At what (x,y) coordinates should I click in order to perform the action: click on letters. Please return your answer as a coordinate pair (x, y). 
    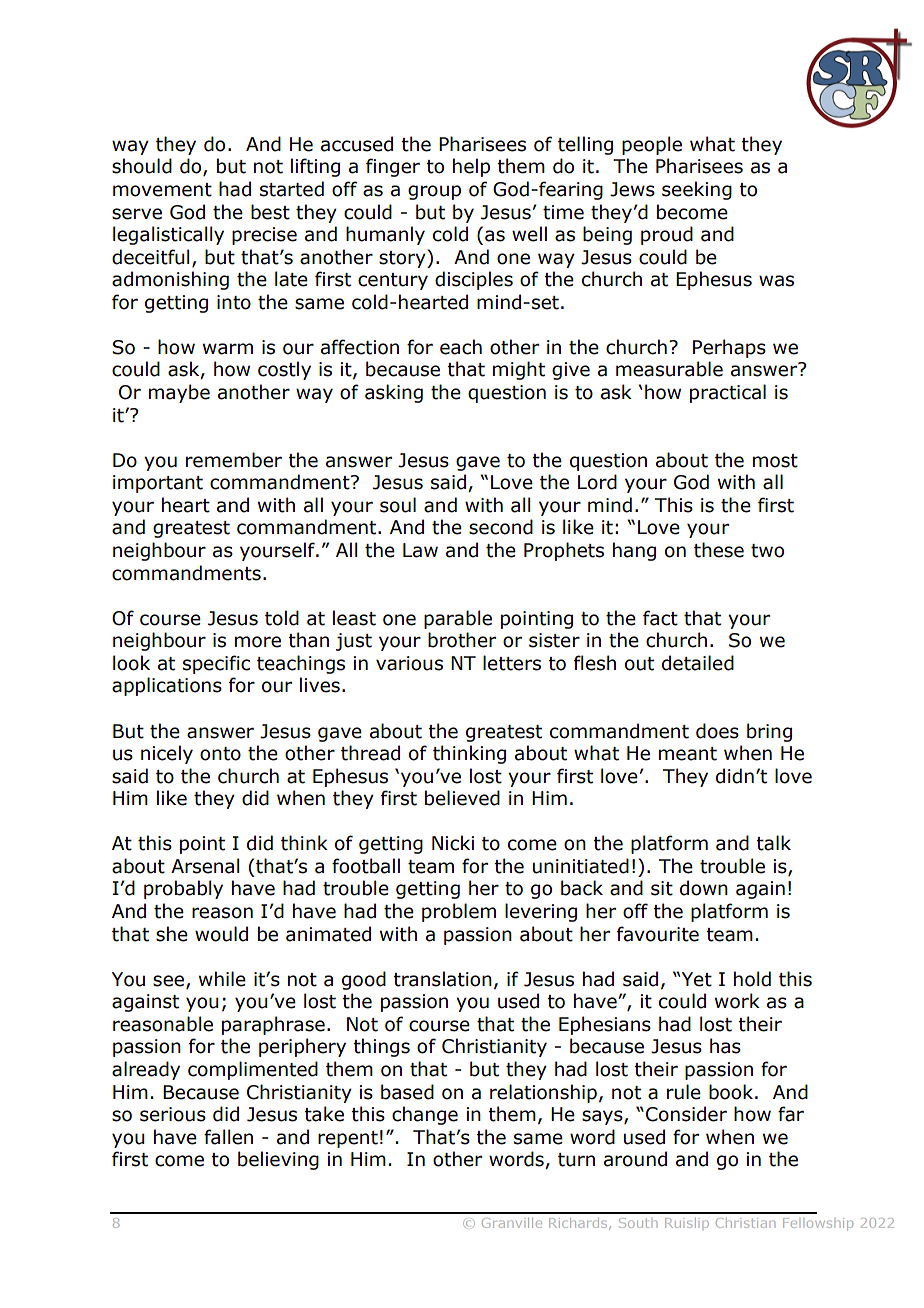
    Looking at the image, I should click on (512, 663).
